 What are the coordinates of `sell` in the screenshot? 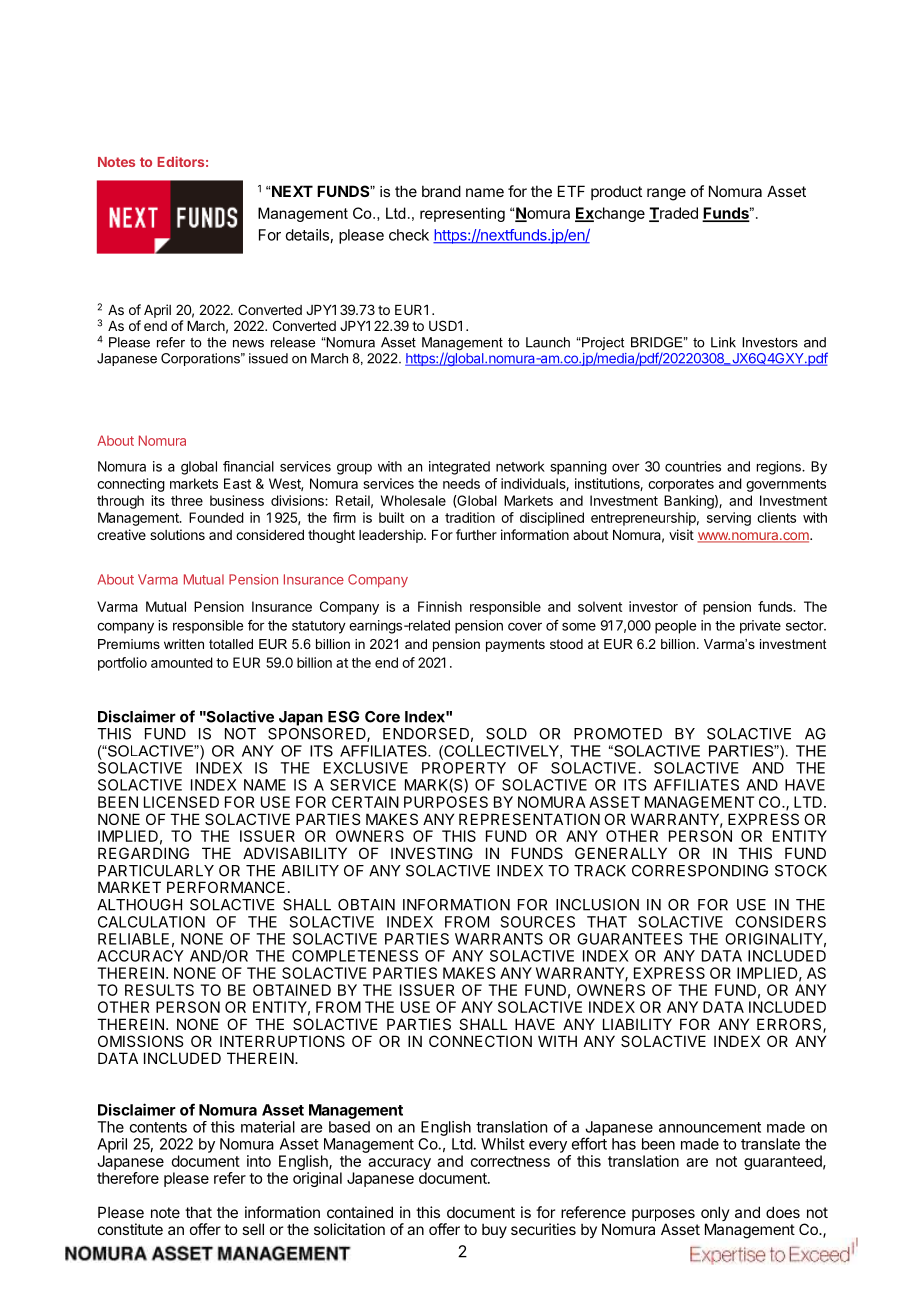 It's located at (253, 1229).
